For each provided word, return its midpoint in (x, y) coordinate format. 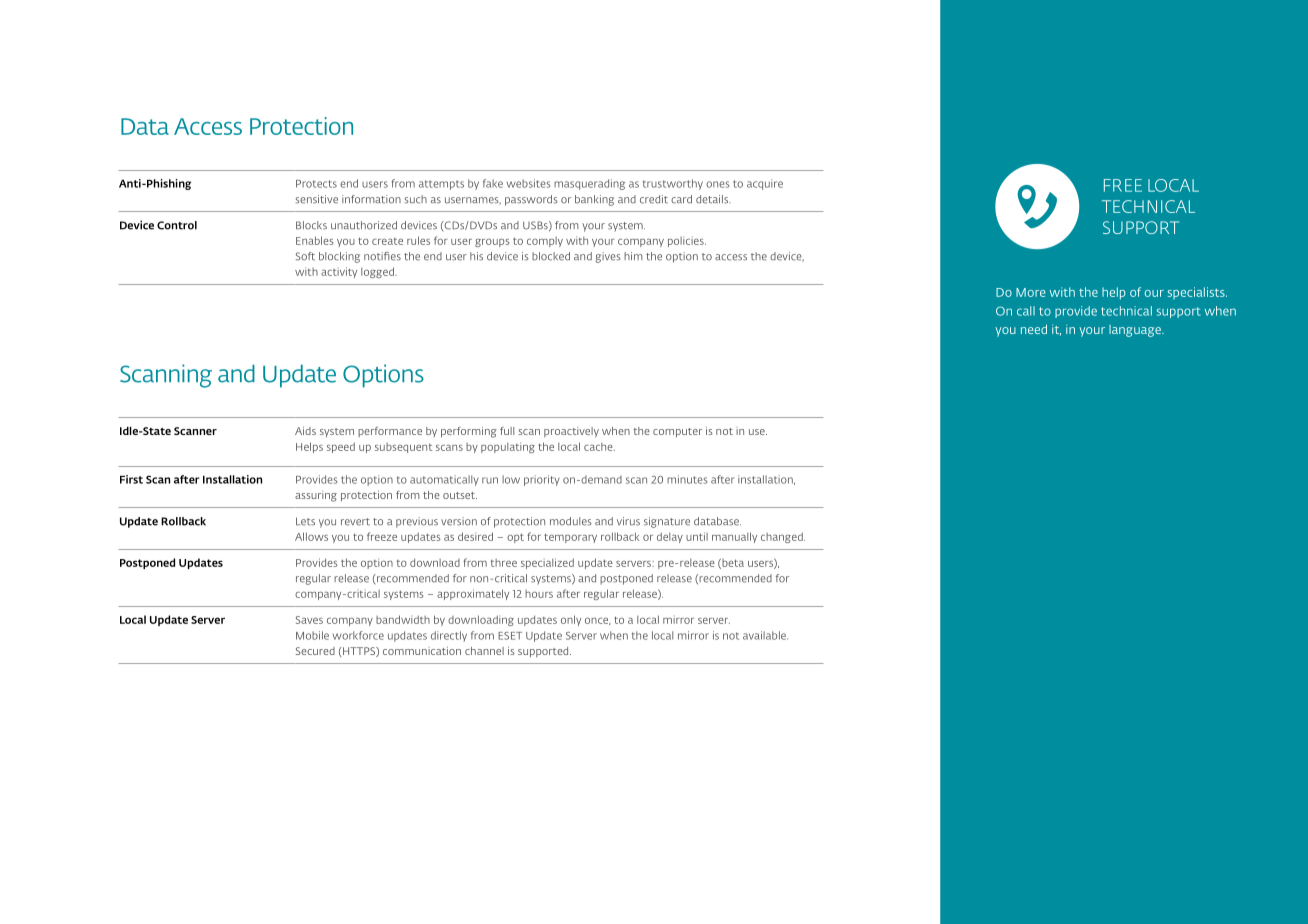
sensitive (316, 199)
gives (608, 257)
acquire (765, 184)
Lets (305, 521)
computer (677, 433)
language (1136, 331)
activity (339, 272)
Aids (305, 431)
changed (783, 537)
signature (667, 522)
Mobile (312, 635)
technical (1126, 311)
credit (654, 199)
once (598, 621)
